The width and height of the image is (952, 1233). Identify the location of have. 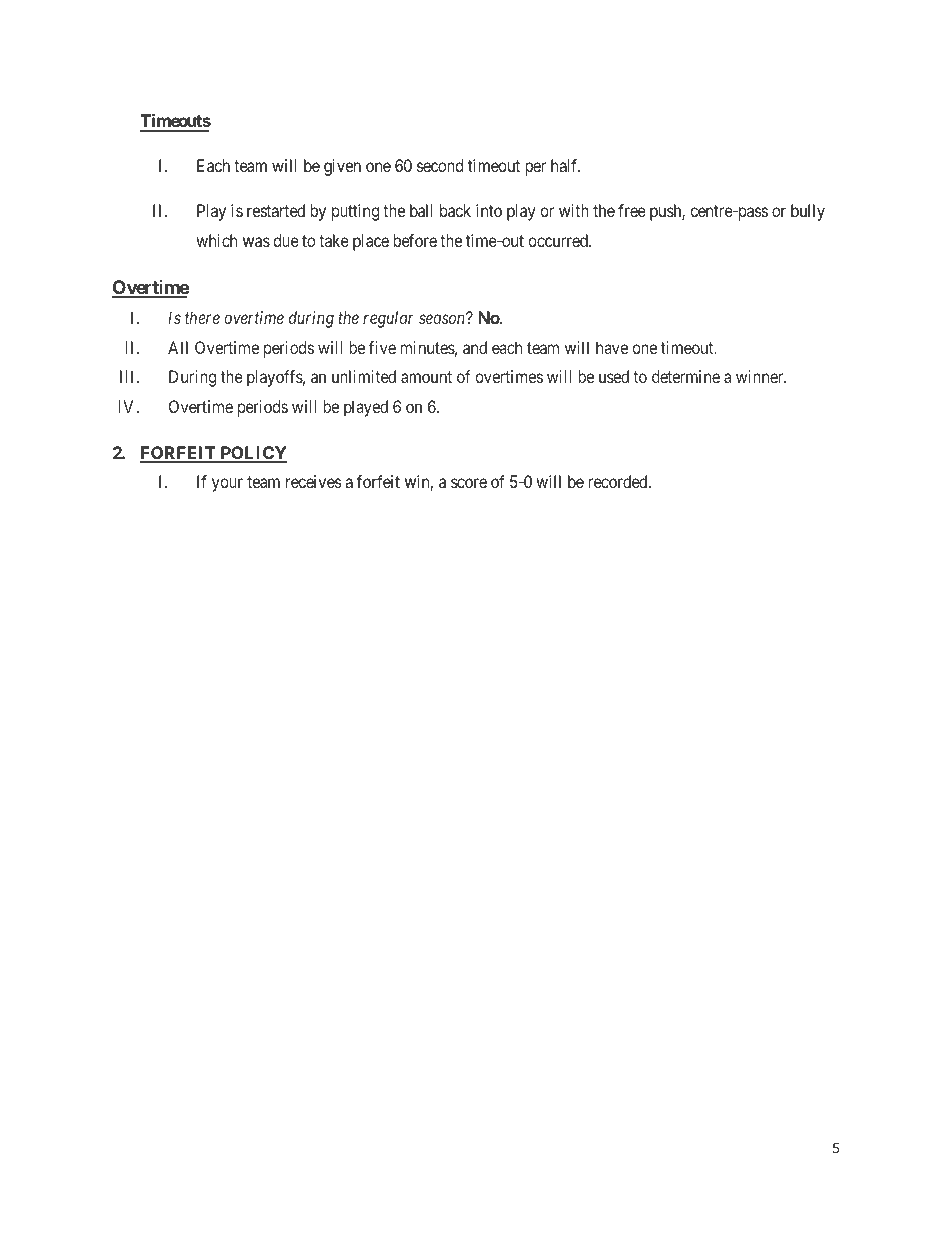
(612, 347).
